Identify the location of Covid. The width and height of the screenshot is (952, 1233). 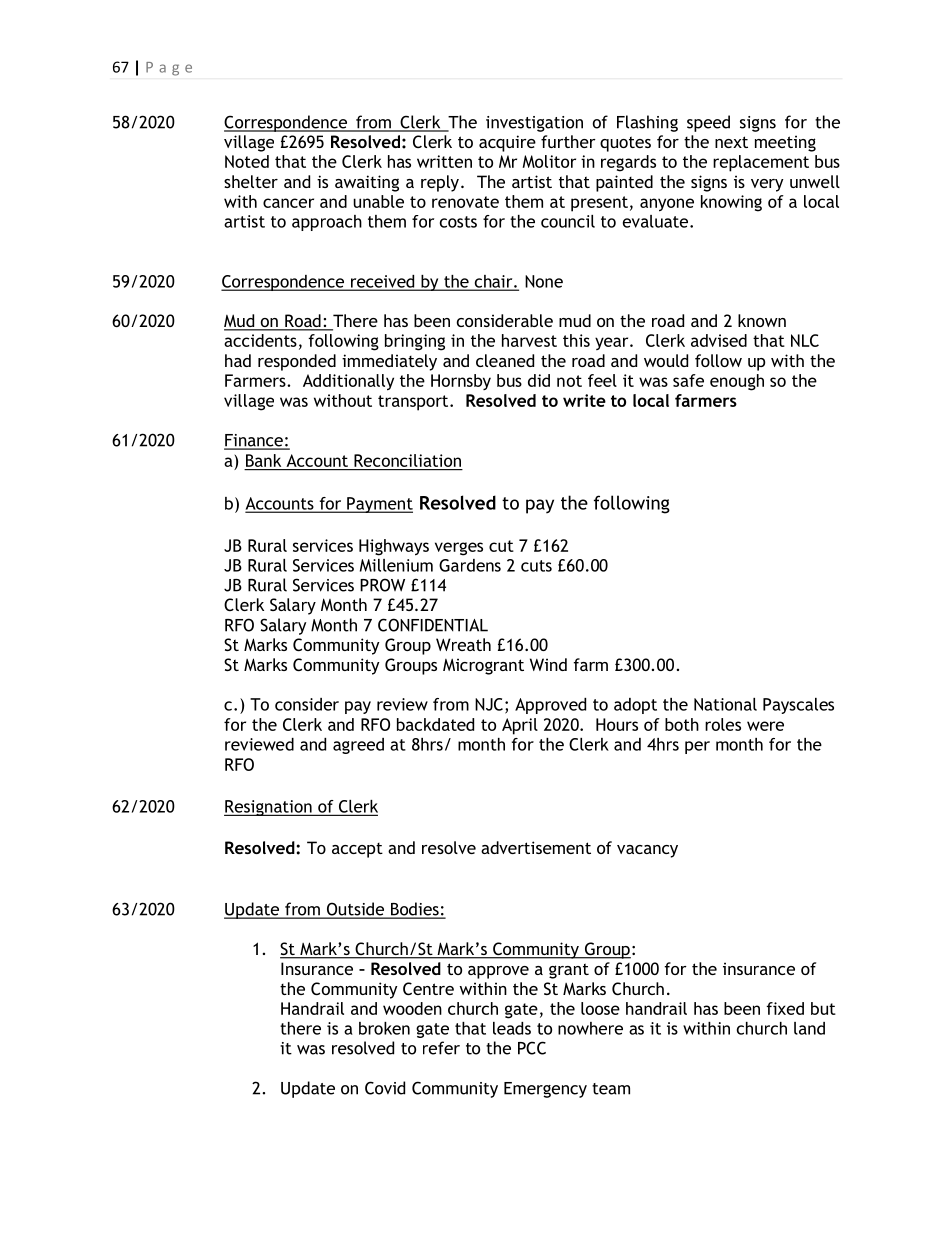
(385, 1088).
